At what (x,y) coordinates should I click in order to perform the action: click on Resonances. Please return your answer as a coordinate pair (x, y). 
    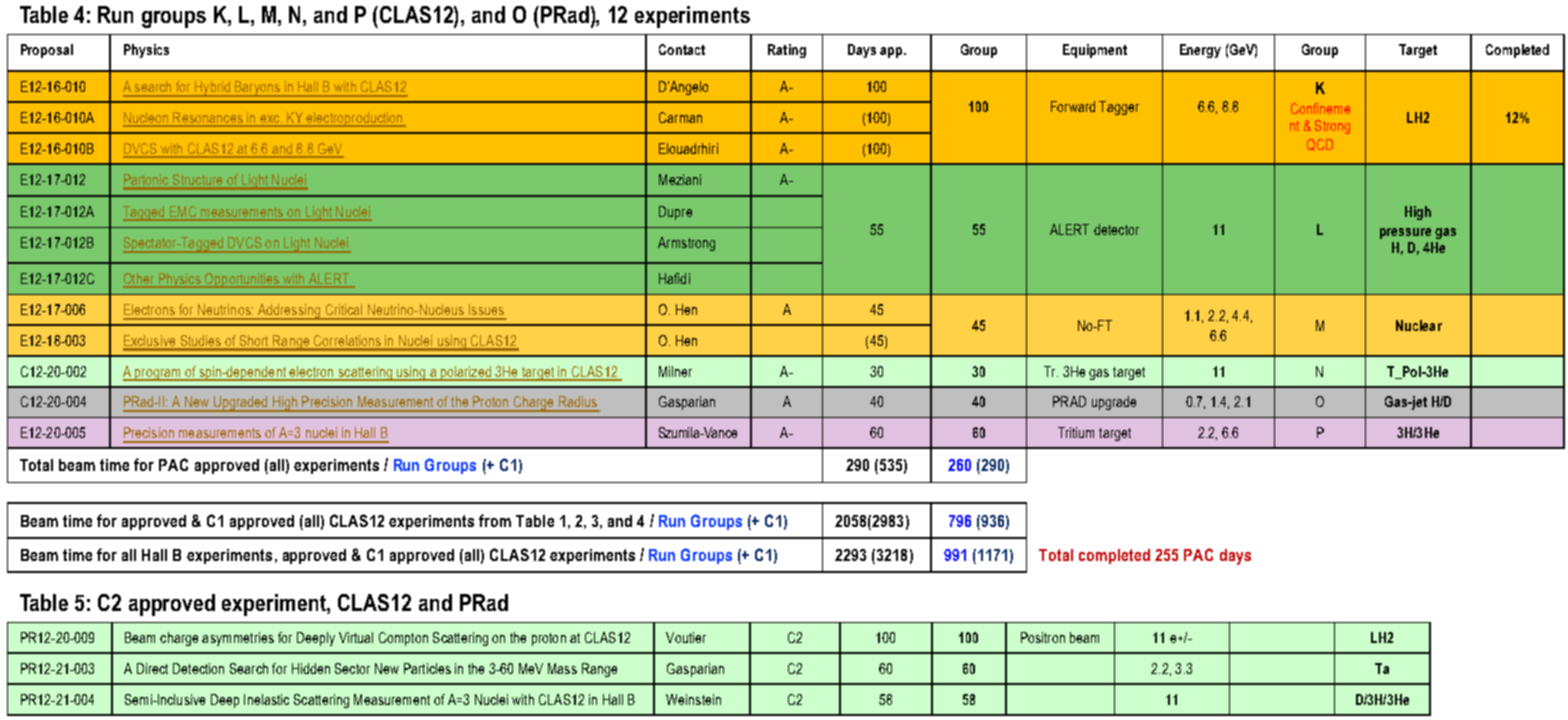
    Looking at the image, I should click on (208, 119).
